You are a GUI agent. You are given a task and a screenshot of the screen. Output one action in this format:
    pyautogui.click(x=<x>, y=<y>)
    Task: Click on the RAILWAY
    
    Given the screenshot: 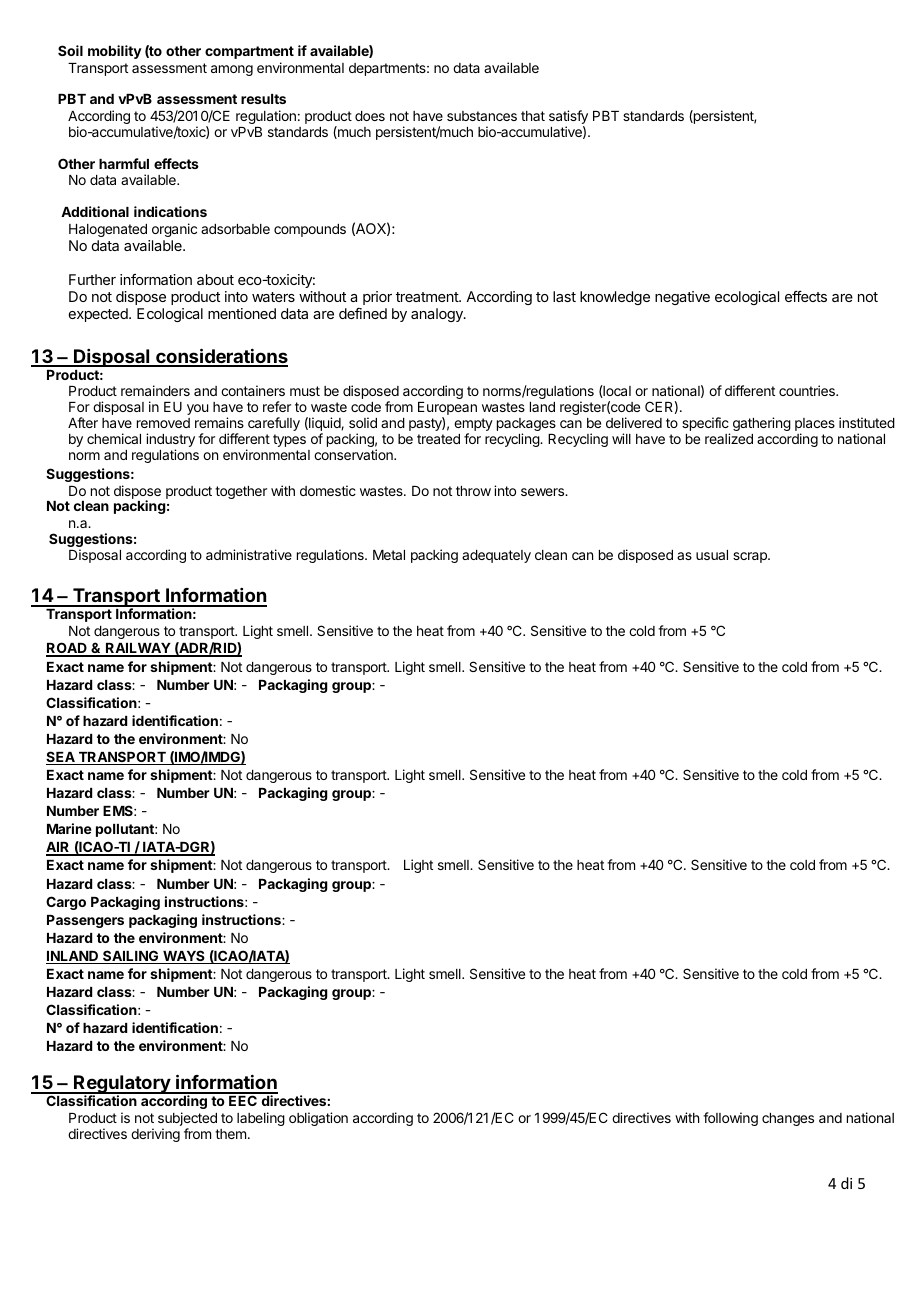 What is the action you would take?
    pyautogui.click(x=138, y=649)
